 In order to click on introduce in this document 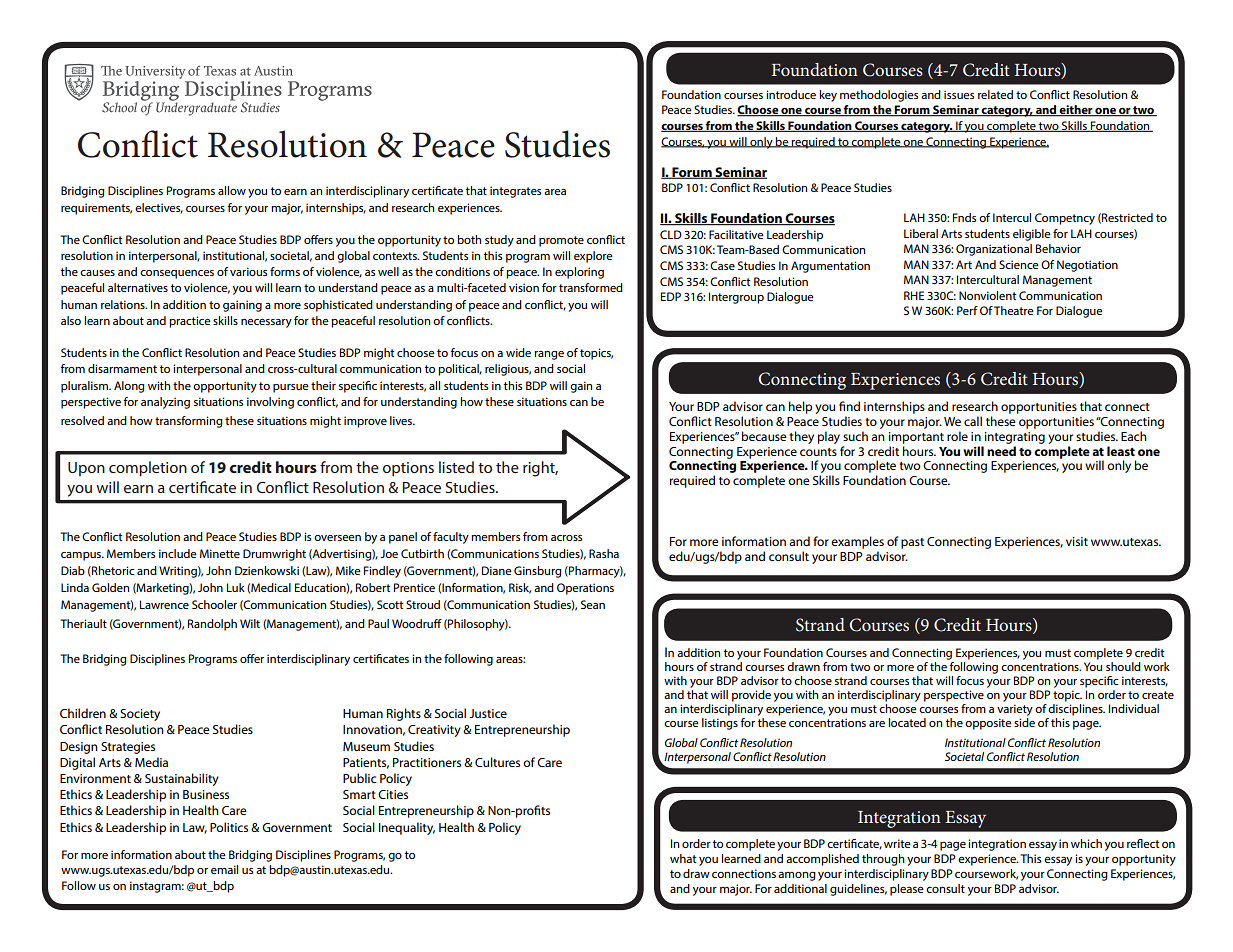, I will do `click(791, 94)`.
